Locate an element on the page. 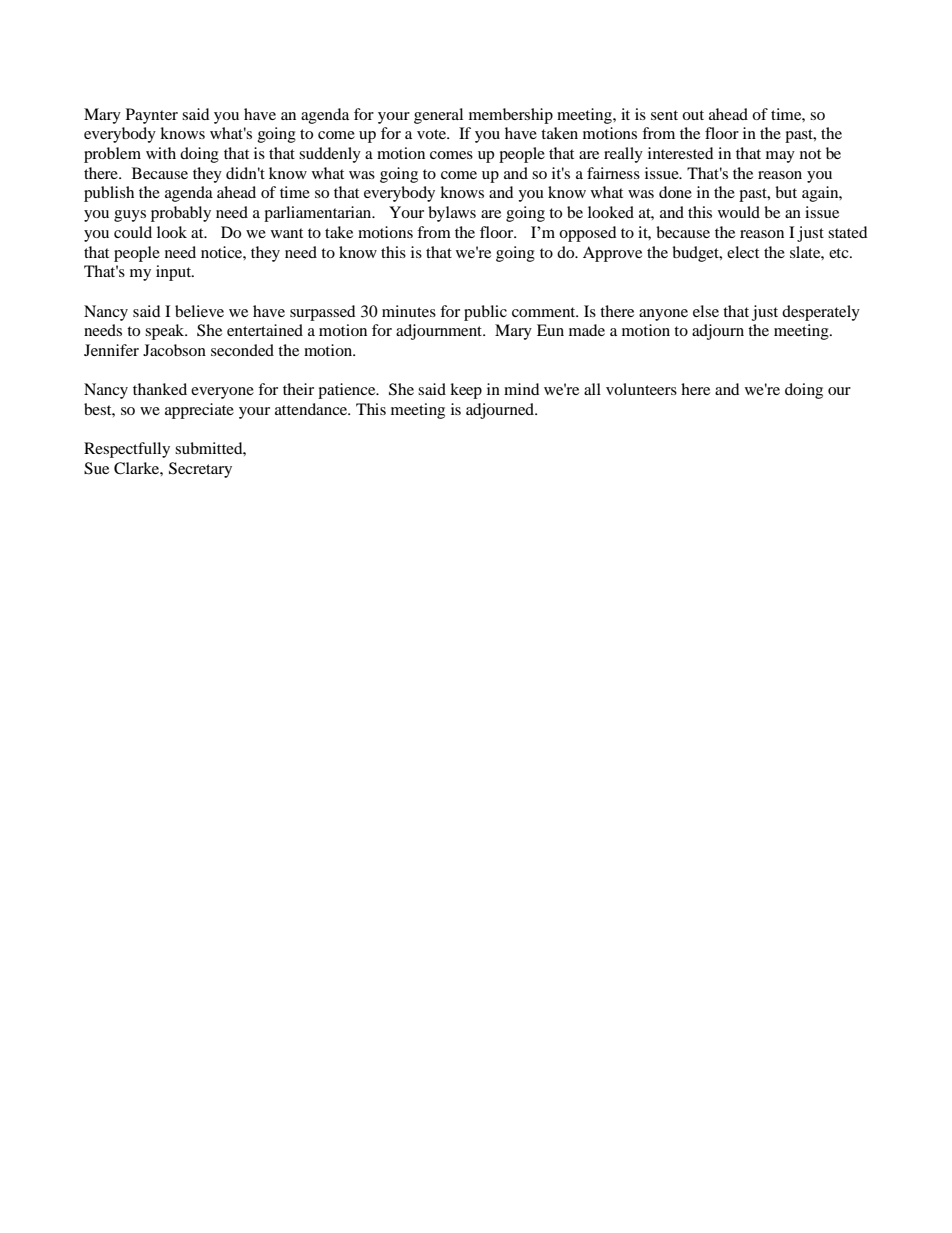 Image resolution: width=952 pixels, height=1233 pixels. else is located at coordinates (706, 311).
